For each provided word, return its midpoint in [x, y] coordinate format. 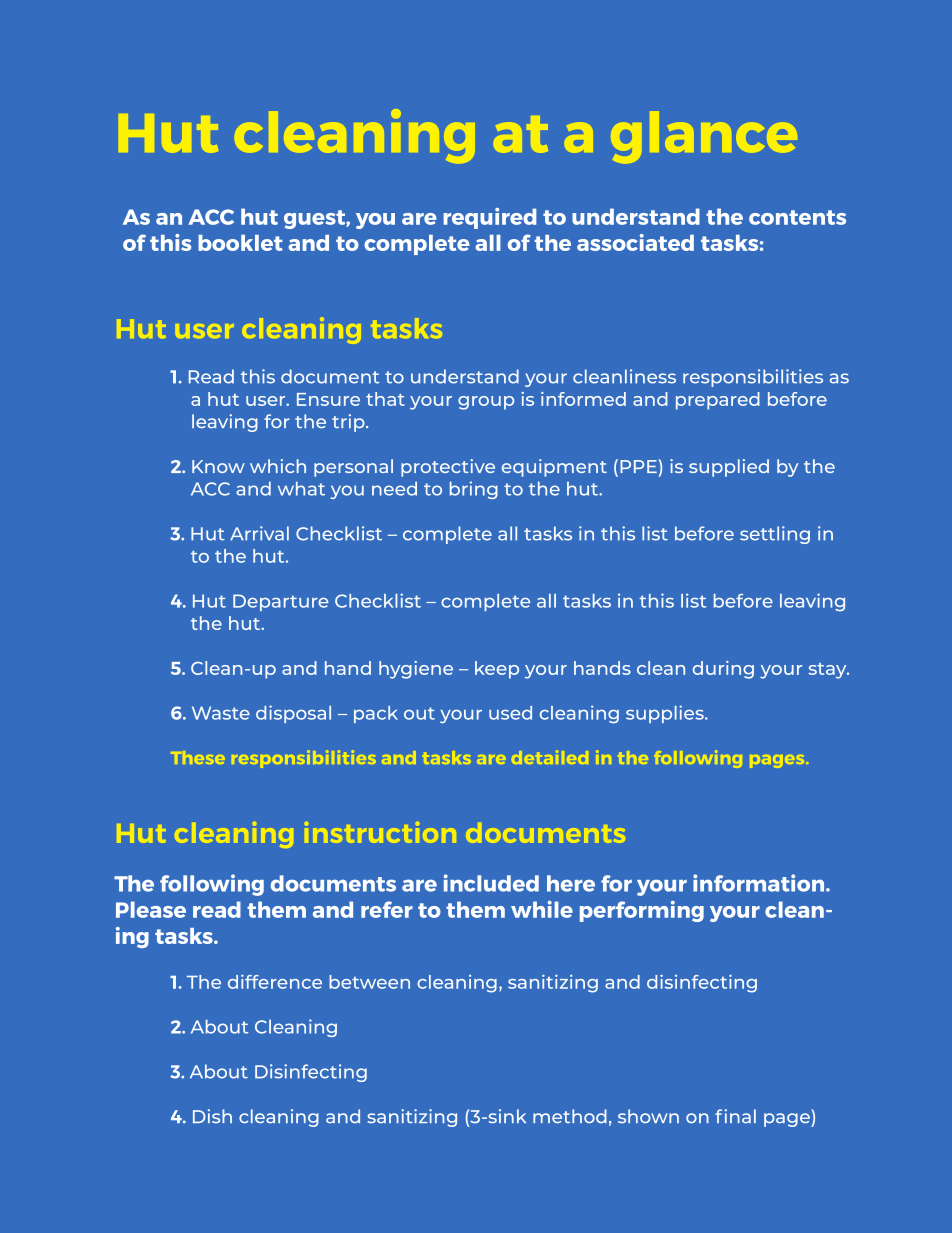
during [723, 670]
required [489, 218]
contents [797, 217]
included [491, 883]
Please [151, 909]
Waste [221, 713]
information [760, 883]
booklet [240, 243]
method [570, 1116]
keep [497, 670]
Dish [212, 1116]
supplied [729, 468]
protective [448, 468]
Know [218, 466]
